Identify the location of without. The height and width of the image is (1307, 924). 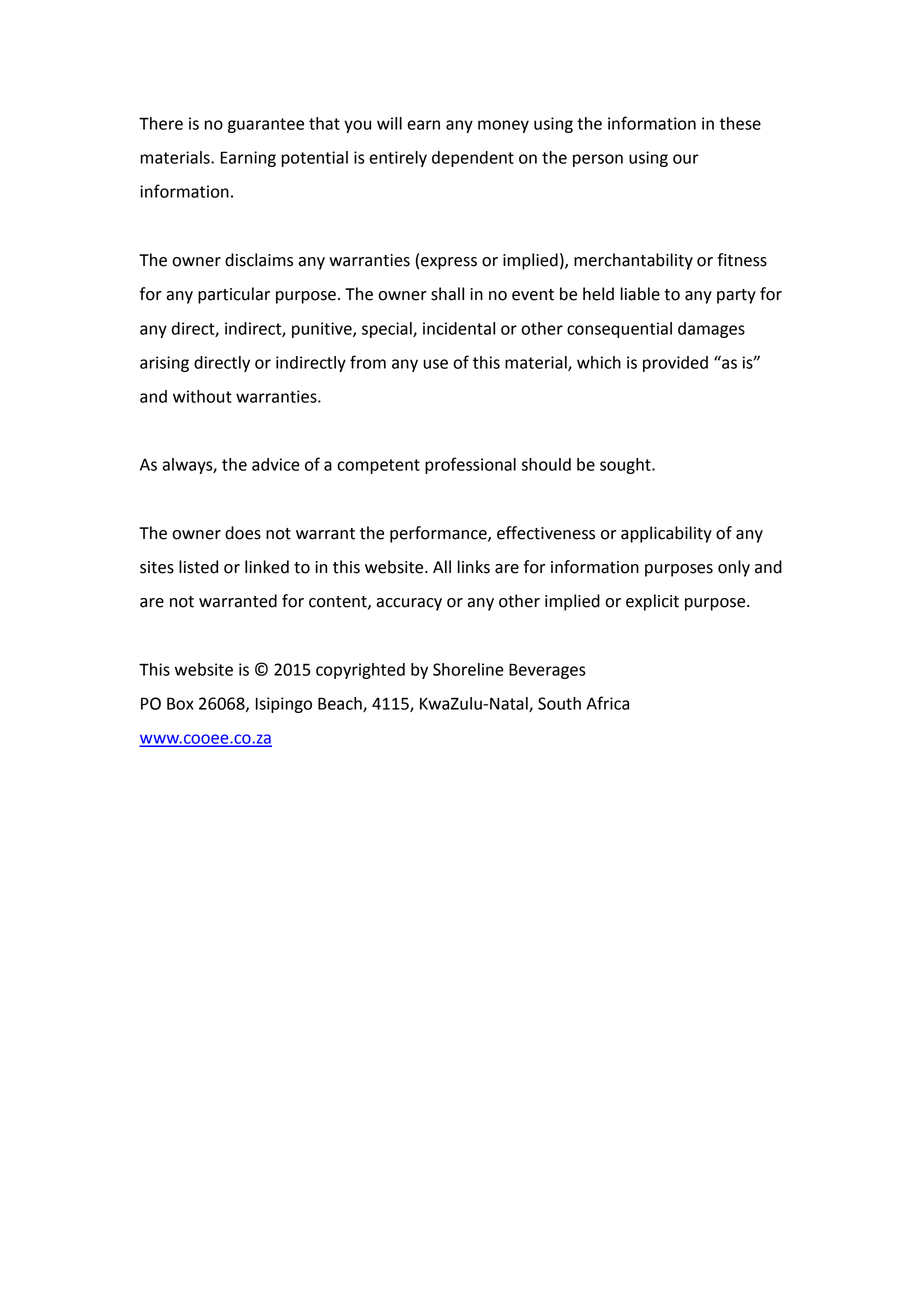
(202, 396).
